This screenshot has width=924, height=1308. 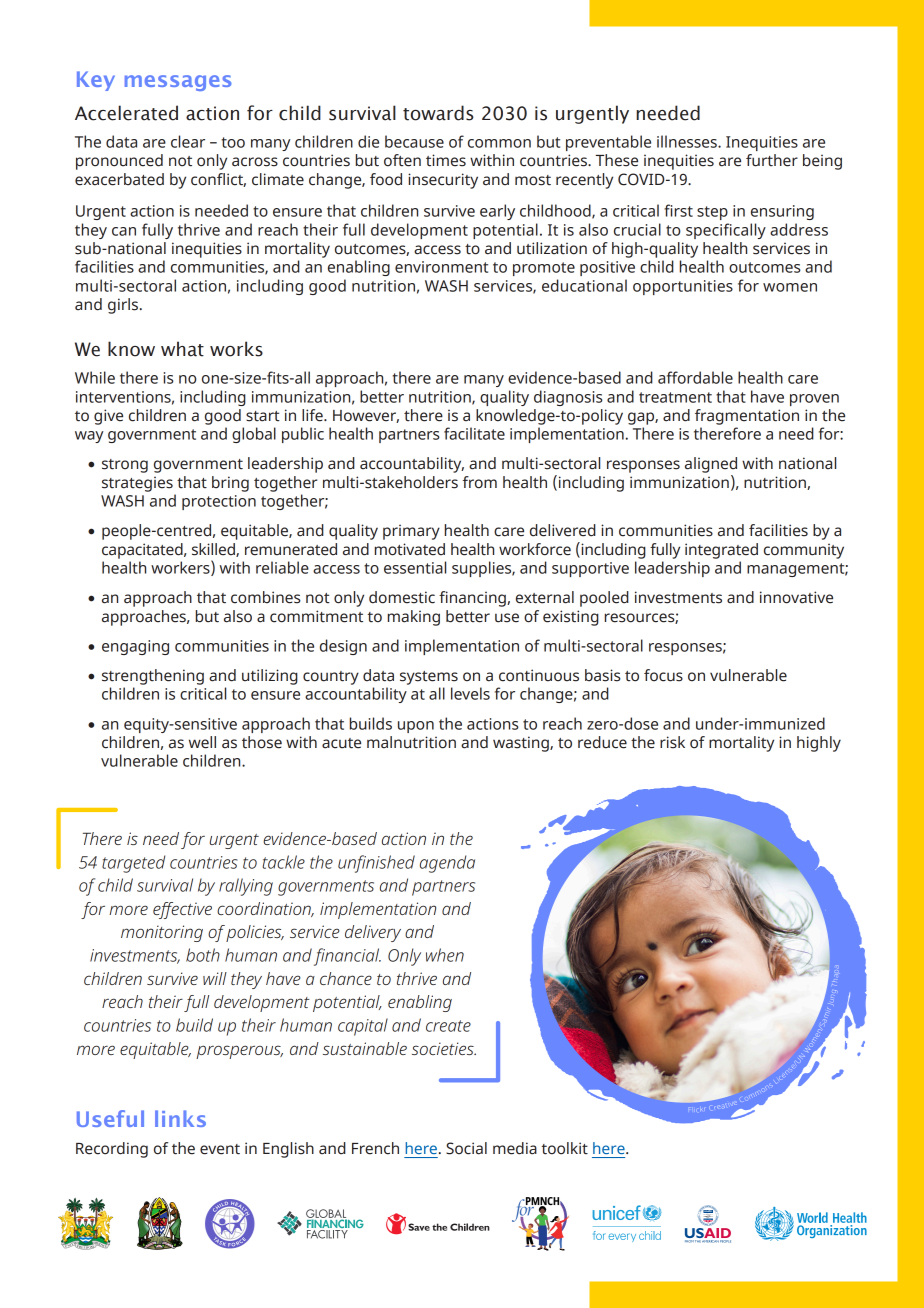 I want to click on Social, so click(x=466, y=1148).
